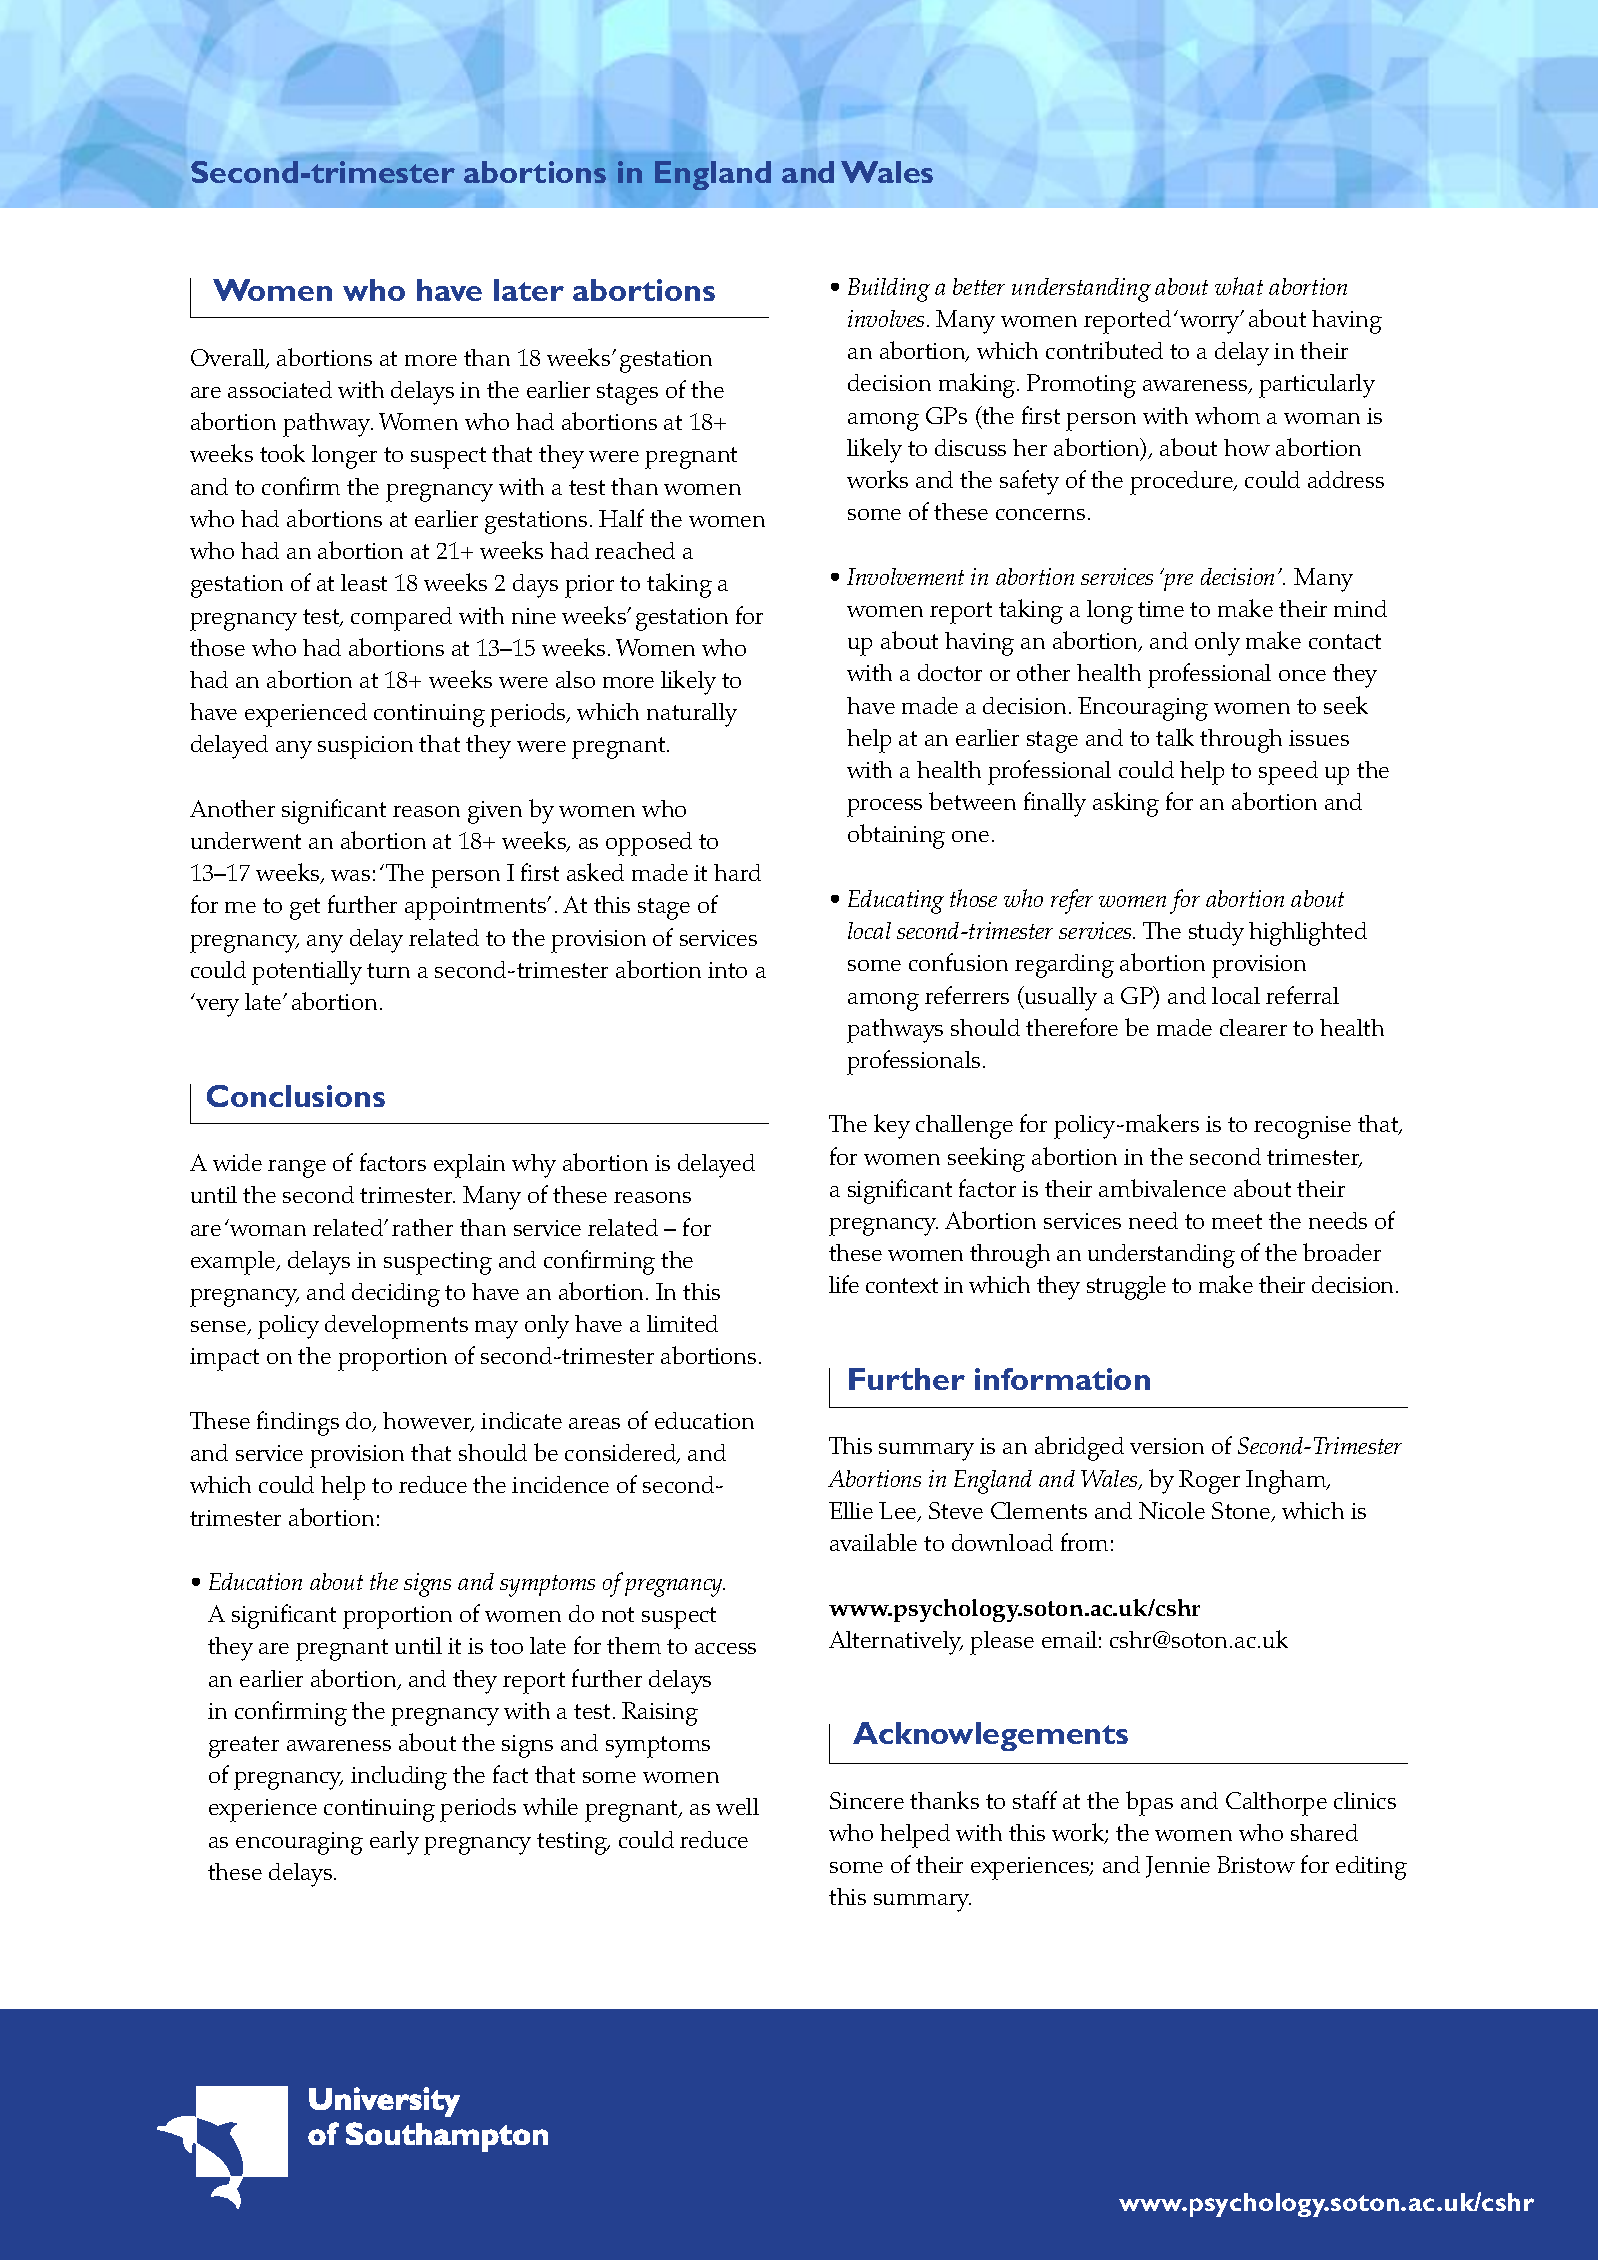  What do you see at coordinates (1211, 324) in the image?
I see `worry` at bounding box center [1211, 324].
